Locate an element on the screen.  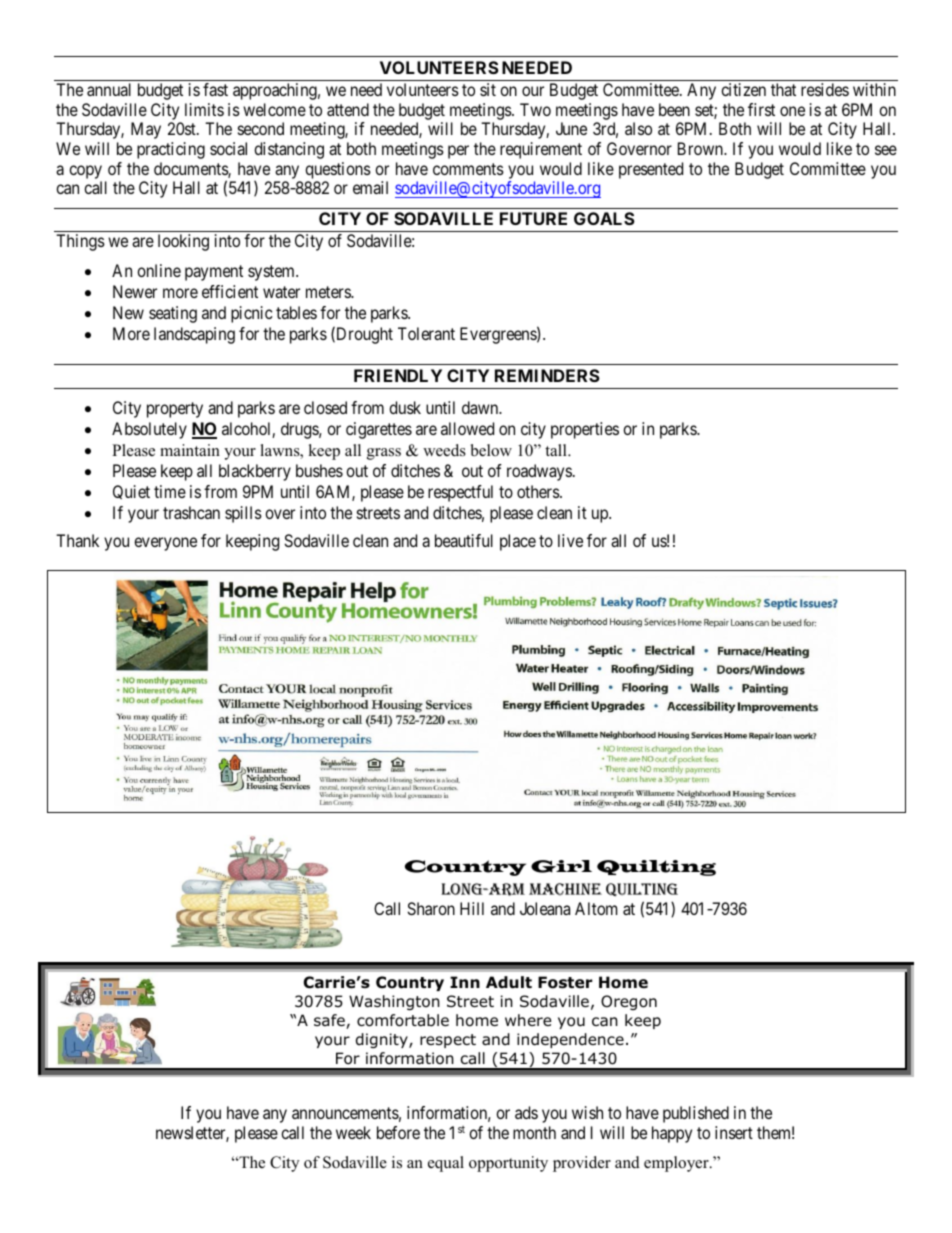
first is located at coordinates (761, 109).
